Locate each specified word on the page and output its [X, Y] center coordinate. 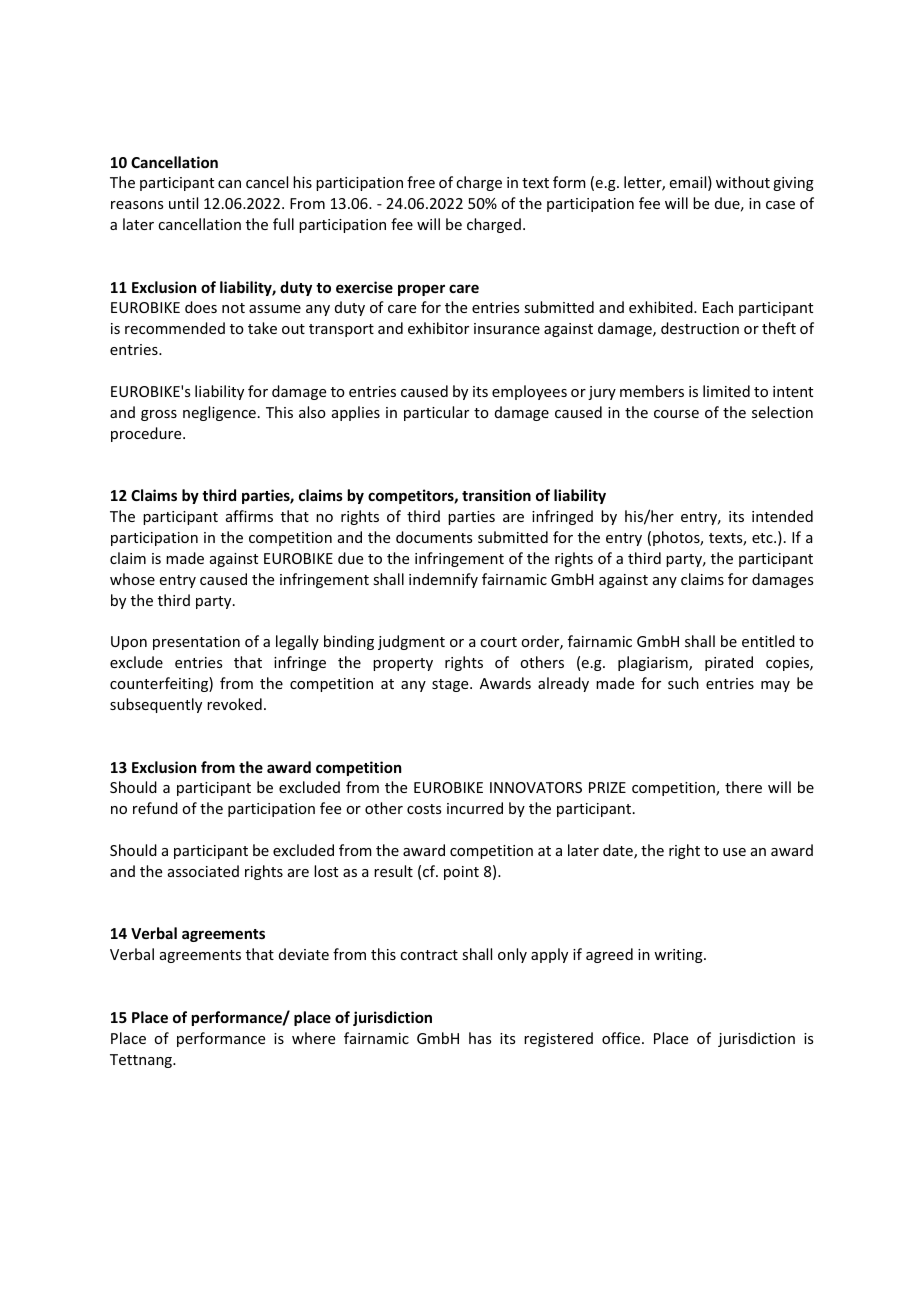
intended [782, 516]
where [313, 1038]
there [743, 787]
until [183, 203]
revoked [234, 704]
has [480, 1038]
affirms [249, 516]
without [743, 182]
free [421, 182]
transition [496, 495]
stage [451, 685]
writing [679, 956]
